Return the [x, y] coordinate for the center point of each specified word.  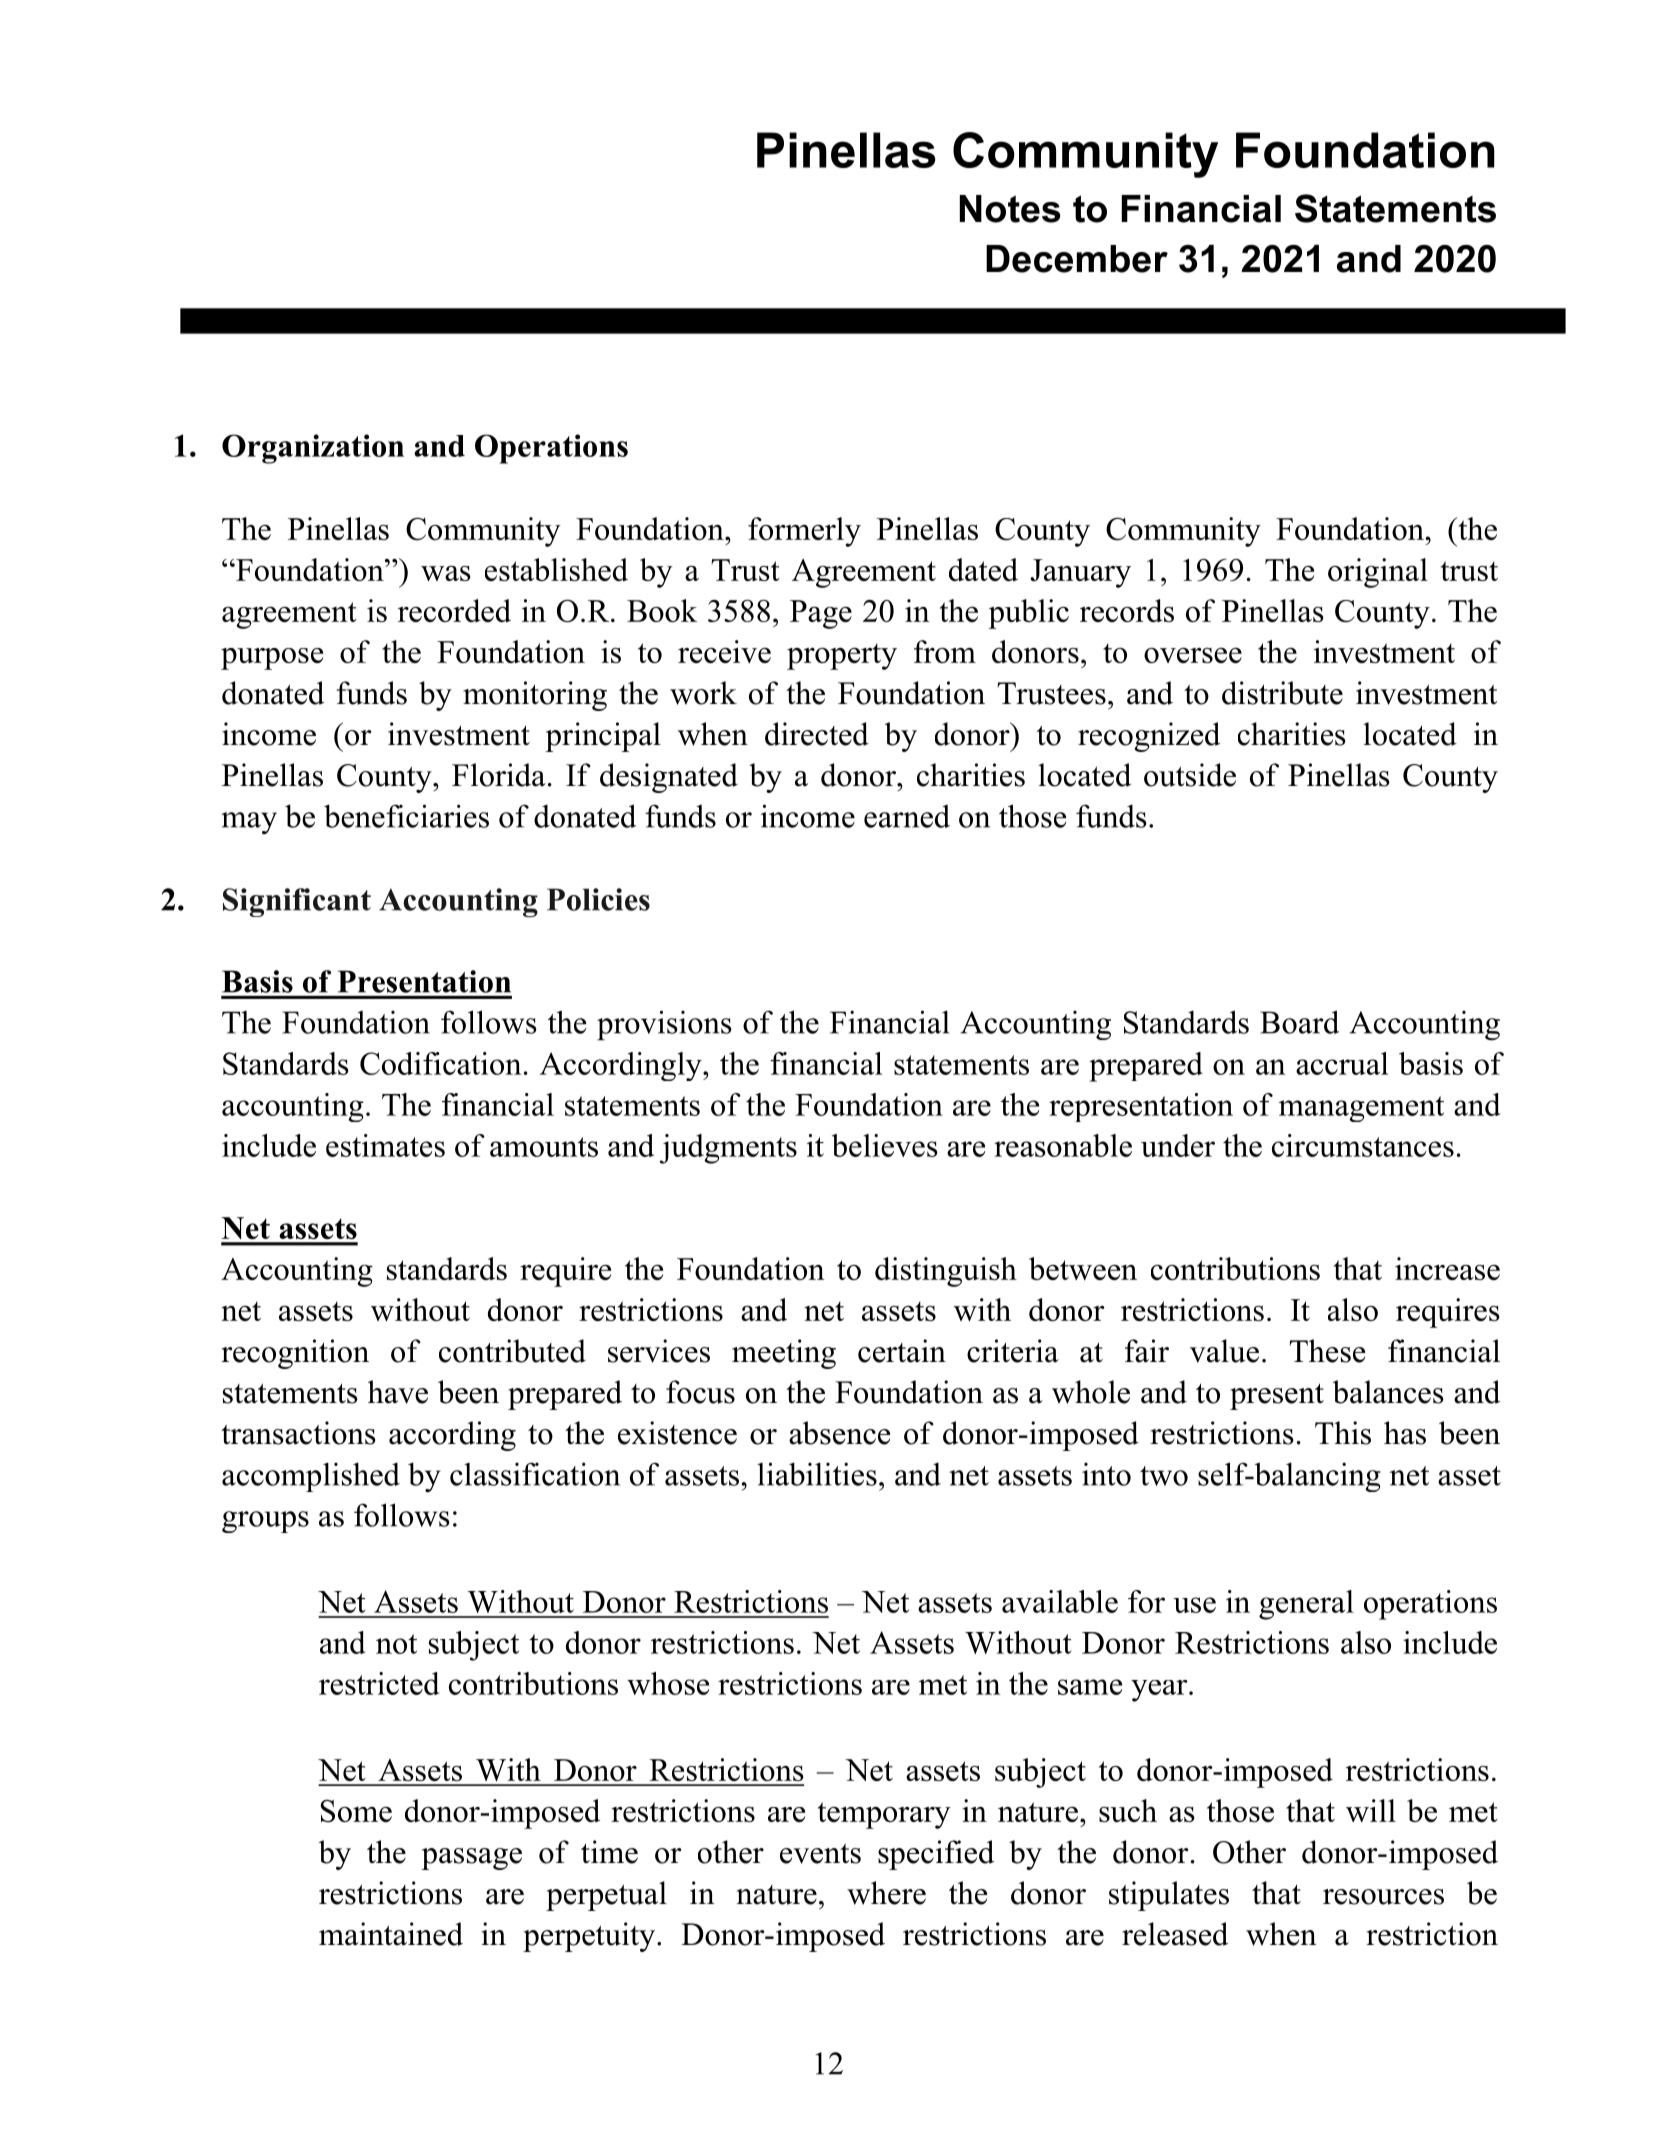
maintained [391, 1934]
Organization [313, 449]
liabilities [817, 1474]
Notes [1010, 209]
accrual [1342, 1063]
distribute [1282, 693]
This [1343, 1433]
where [886, 1893]
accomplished [311, 1477]
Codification [440, 1063]
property [842, 656]
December [1077, 259]
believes [885, 1145]
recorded [454, 610]
